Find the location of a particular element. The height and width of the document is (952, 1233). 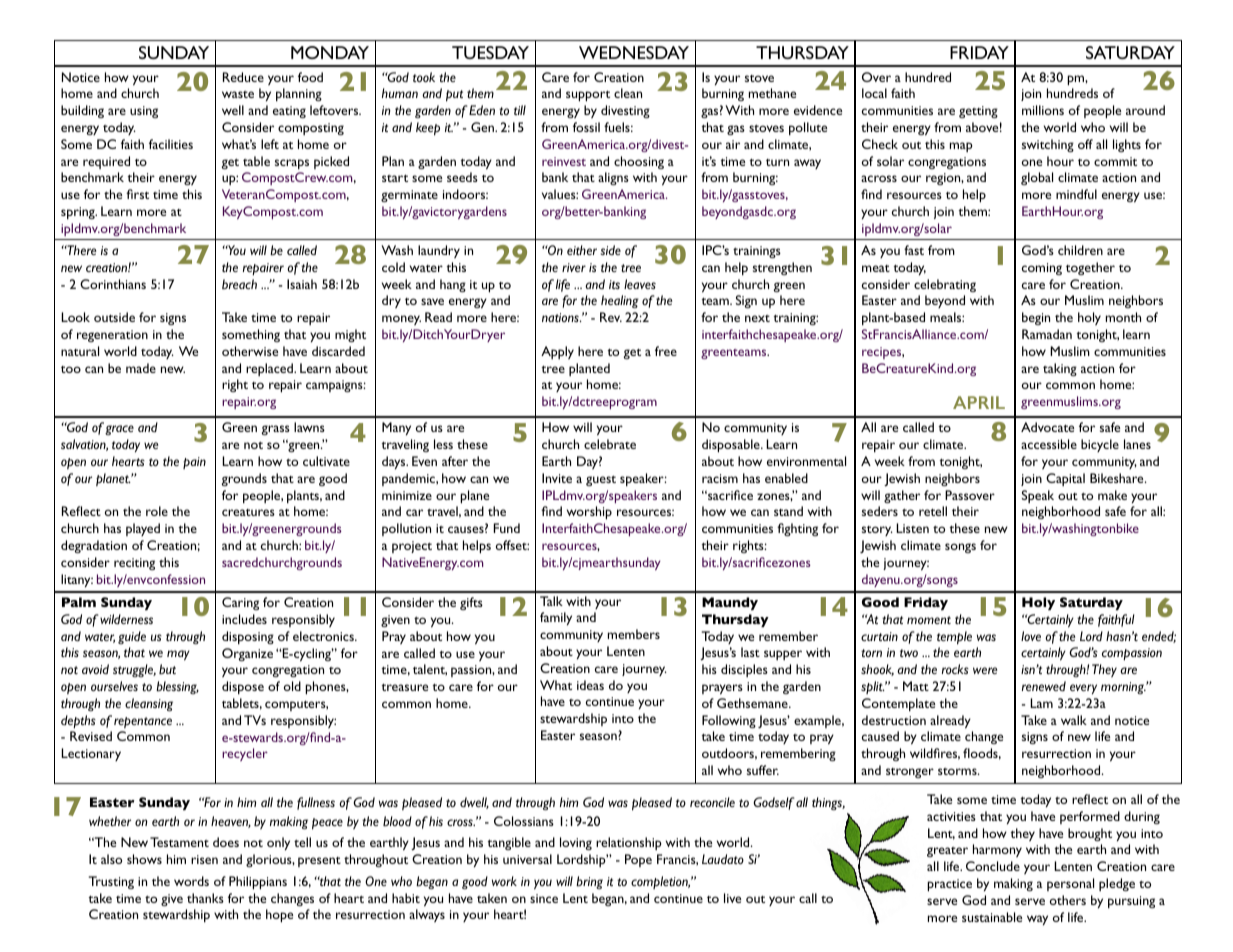

love is located at coordinates (1031, 636).
